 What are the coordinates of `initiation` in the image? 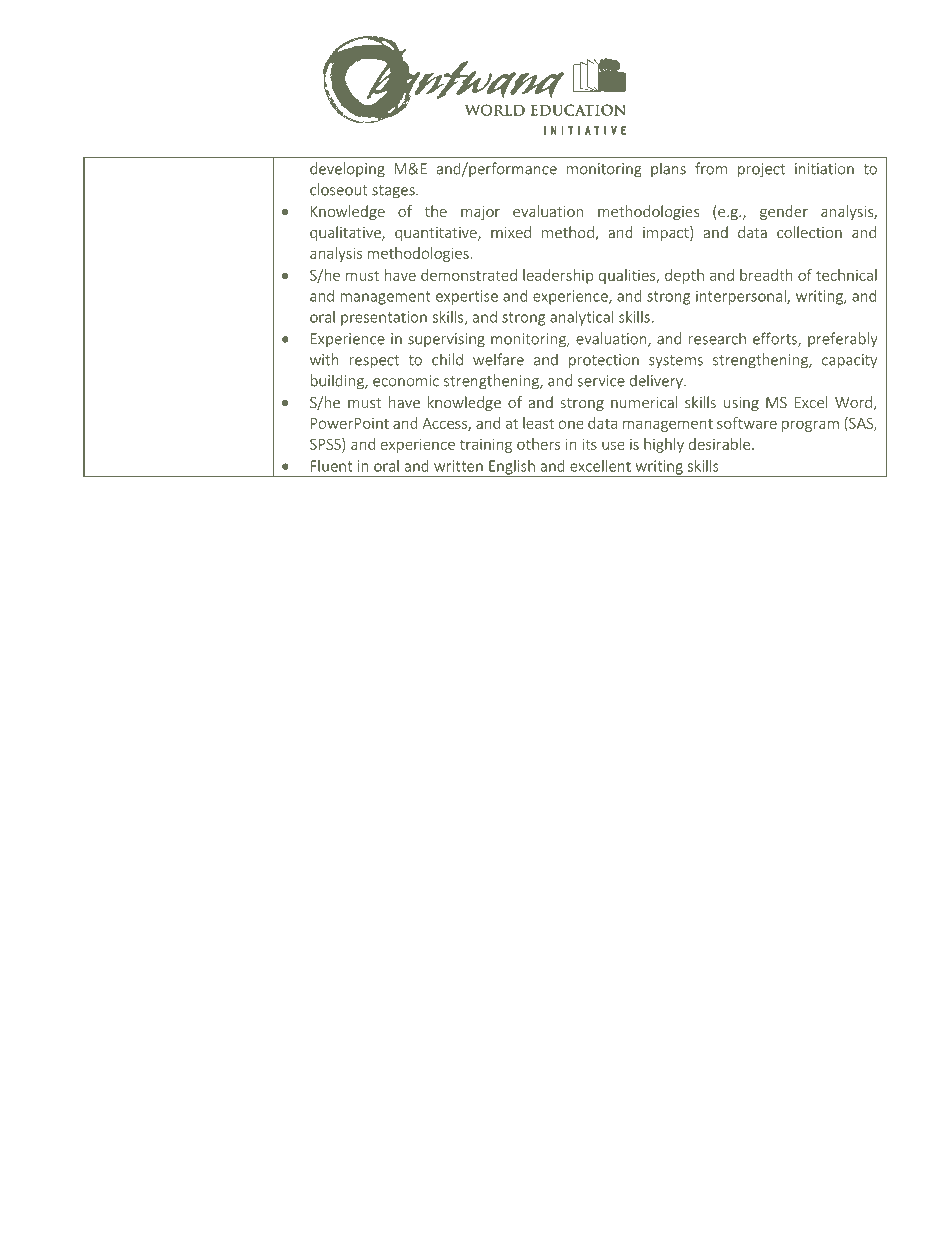 It's located at (824, 169).
